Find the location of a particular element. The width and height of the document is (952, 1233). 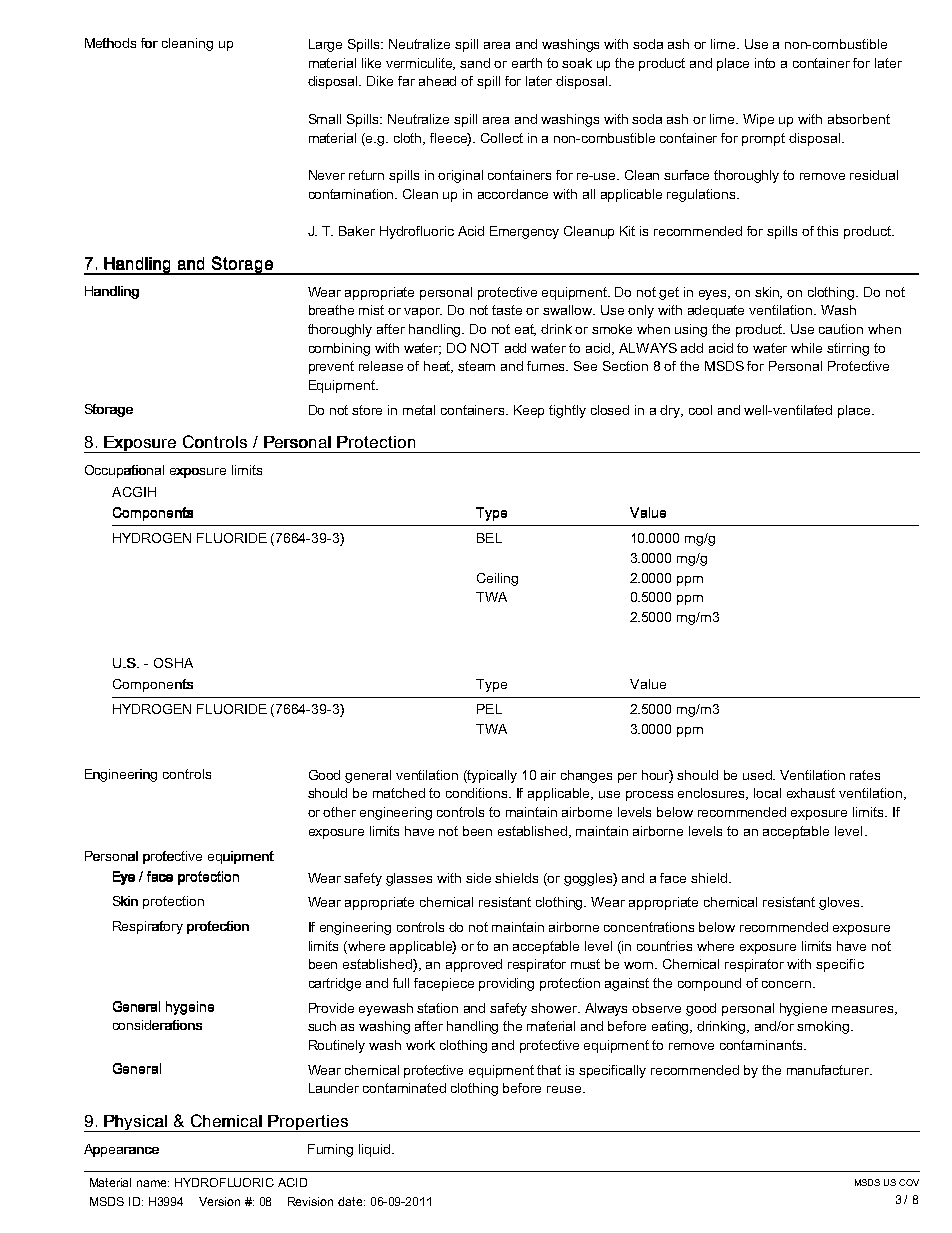

into is located at coordinates (765, 63).
